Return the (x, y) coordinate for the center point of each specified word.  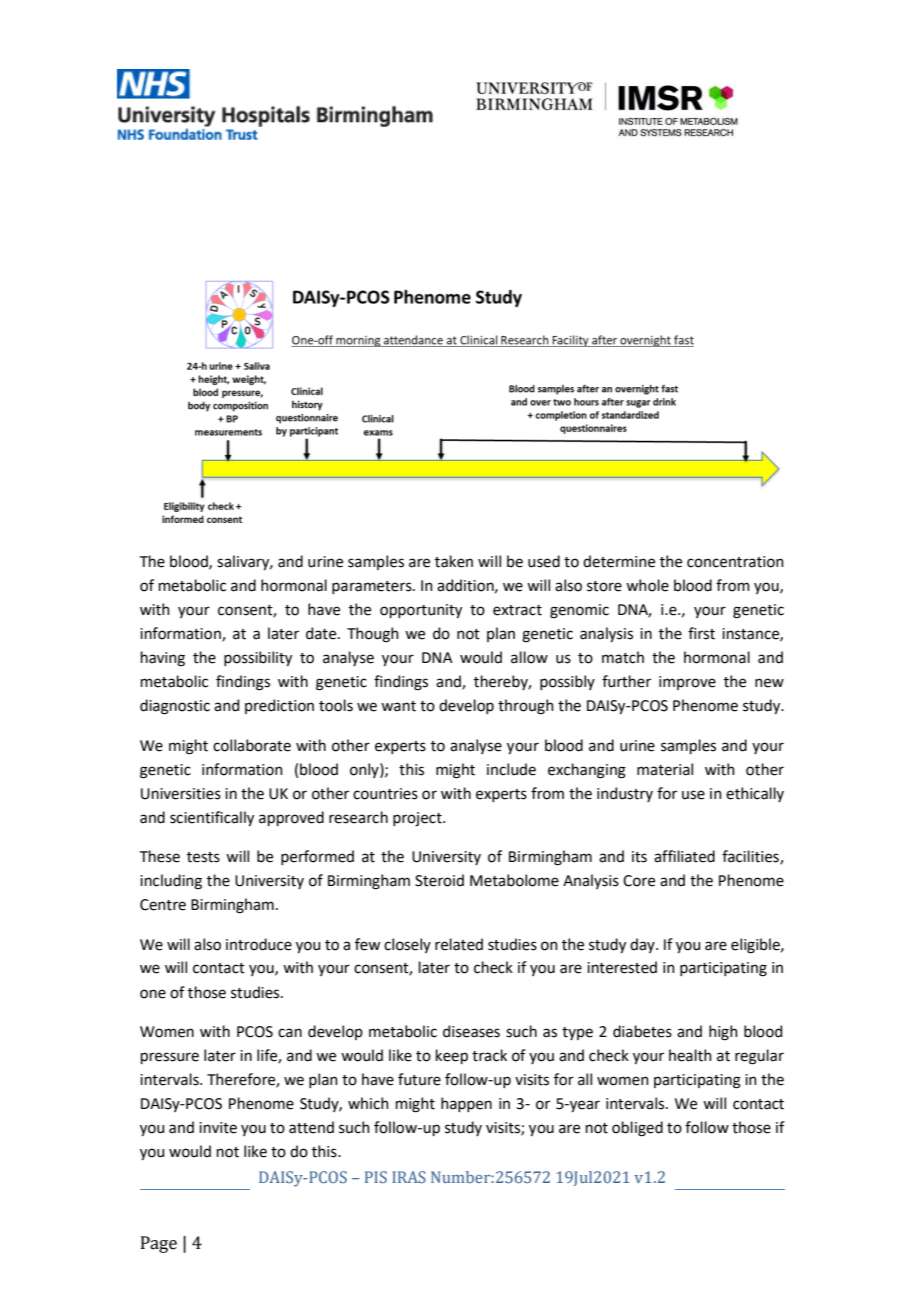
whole (647, 585)
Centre (163, 905)
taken (454, 561)
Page (159, 1244)
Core (639, 881)
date (322, 633)
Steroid (439, 880)
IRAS (409, 1177)
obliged (637, 1129)
